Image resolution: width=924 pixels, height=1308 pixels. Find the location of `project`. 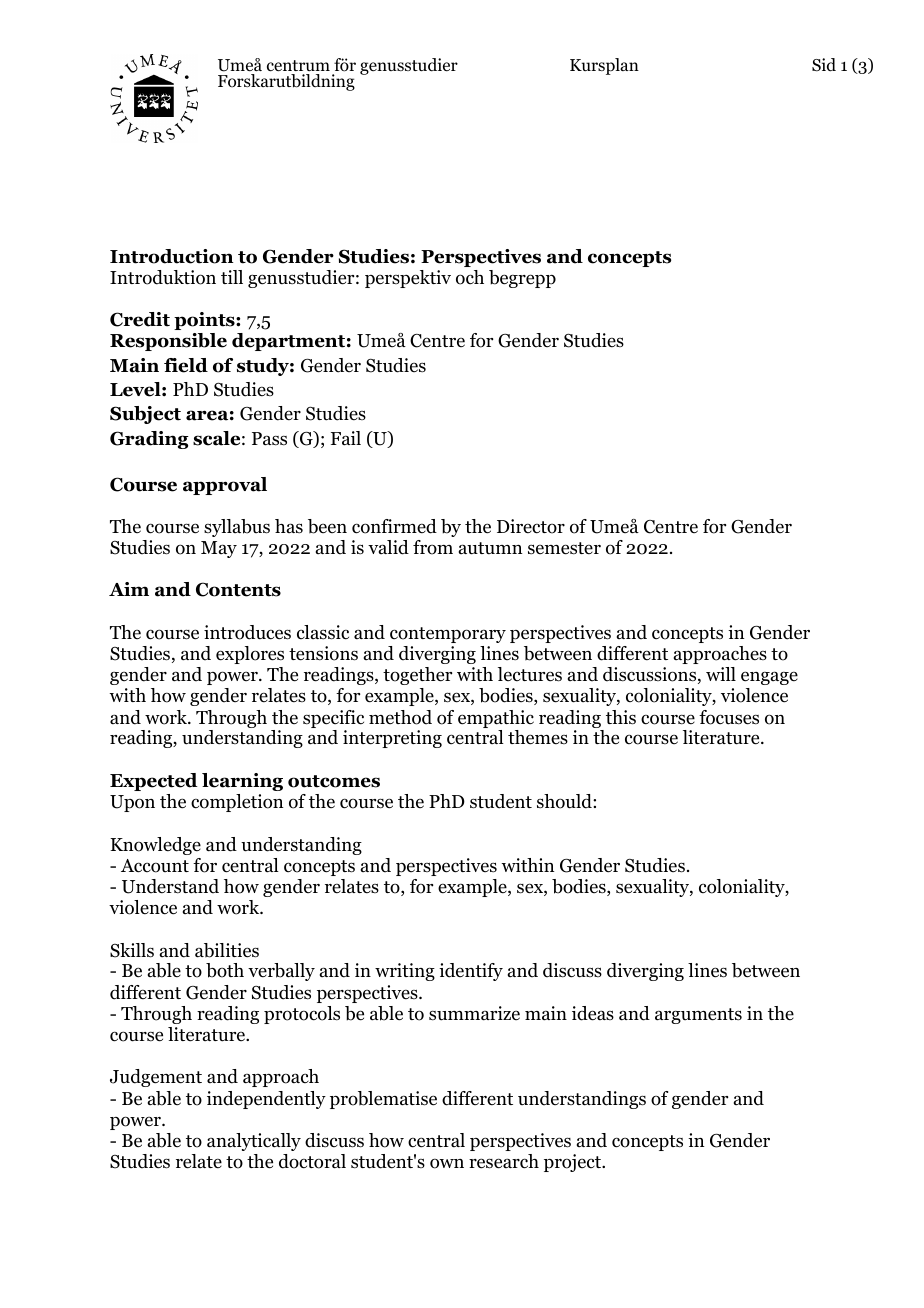

project is located at coordinates (574, 1163).
